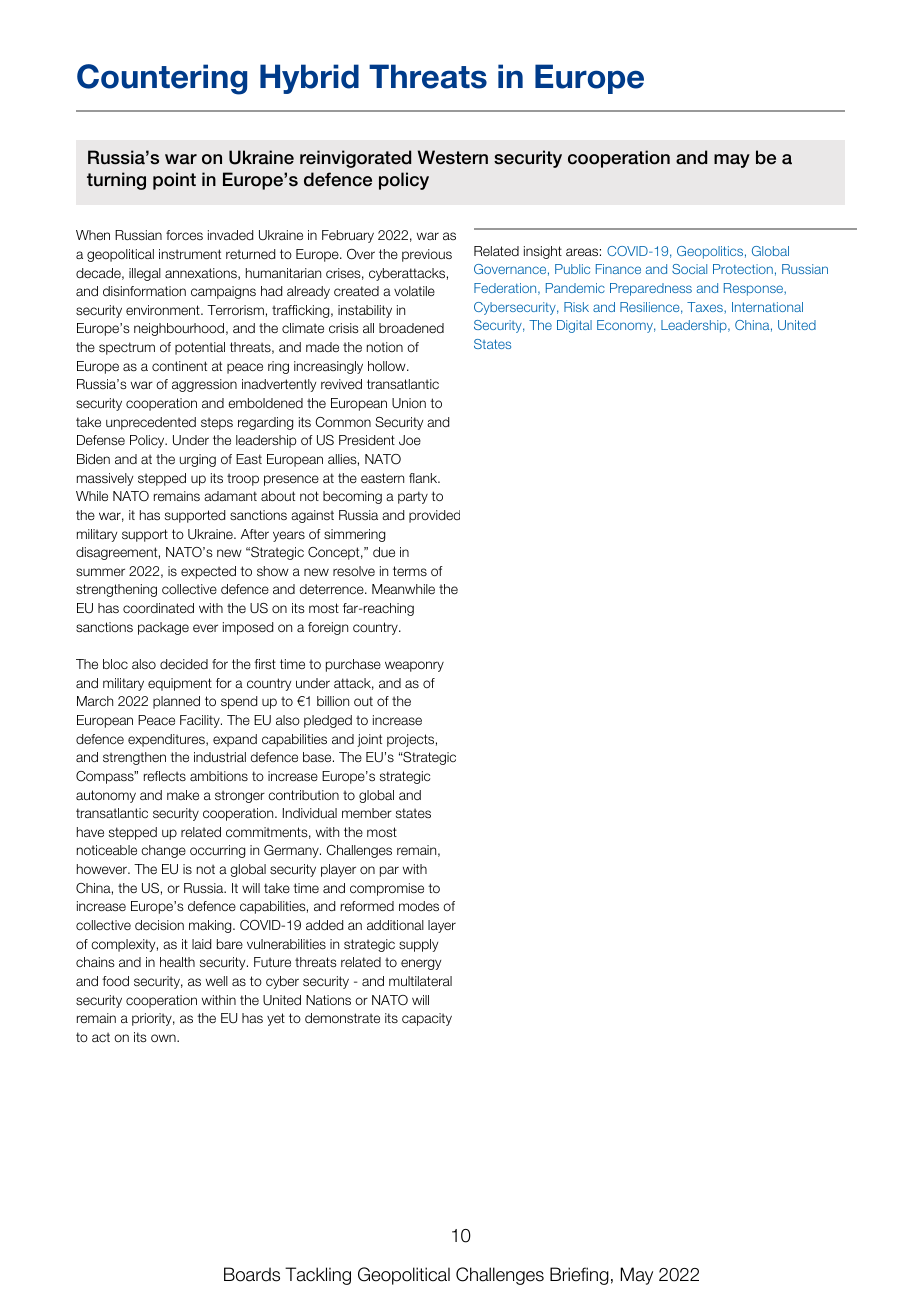 The width and height of the document is (924, 1308). I want to click on Boards, so click(252, 1274).
